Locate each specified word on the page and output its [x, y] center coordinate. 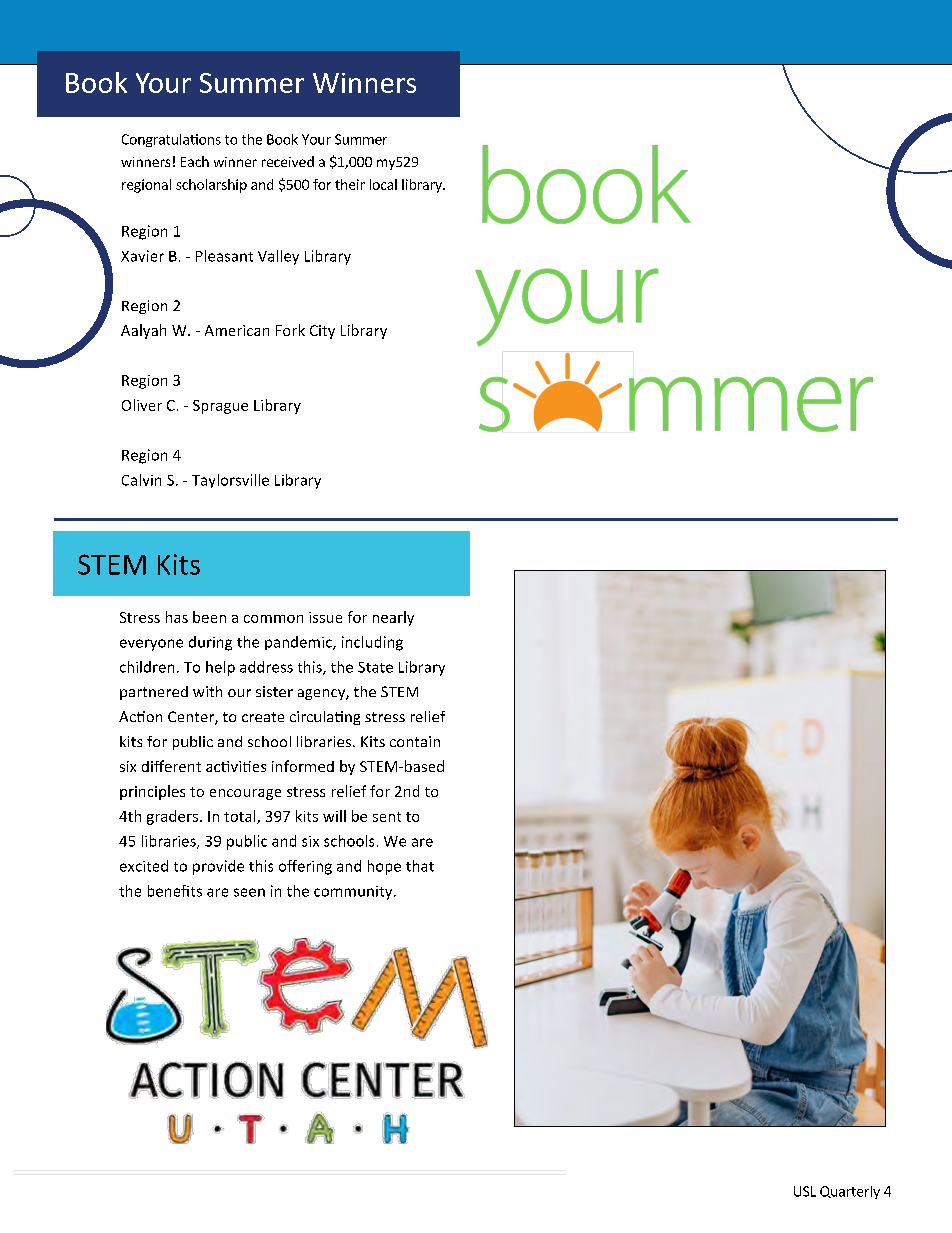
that [420, 866]
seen [249, 892]
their [350, 184]
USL [805, 1191]
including [372, 643]
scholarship [211, 186]
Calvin [141, 480]
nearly [393, 618]
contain [415, 741]
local [383, 184]
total [241, 817]
